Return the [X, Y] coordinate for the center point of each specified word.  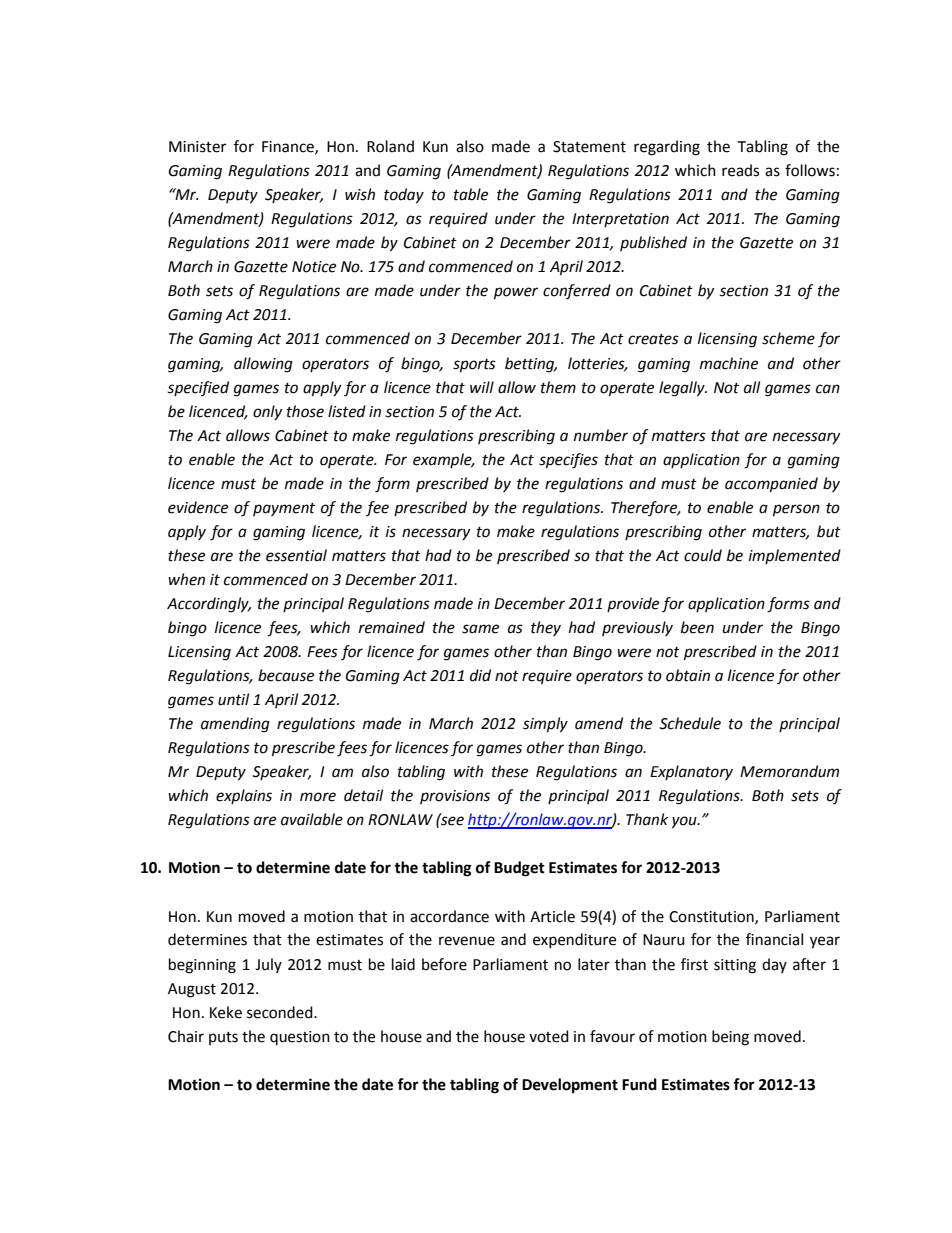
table [471, 194]
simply [545, 725]
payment [284, 509]
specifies [568, 461]
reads [740, 170]
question [300, 1038]
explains [244, 796]
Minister [197, 147]
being [730, 1038]
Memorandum [789, 771]
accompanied [771, 485]
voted [549, 1036]
